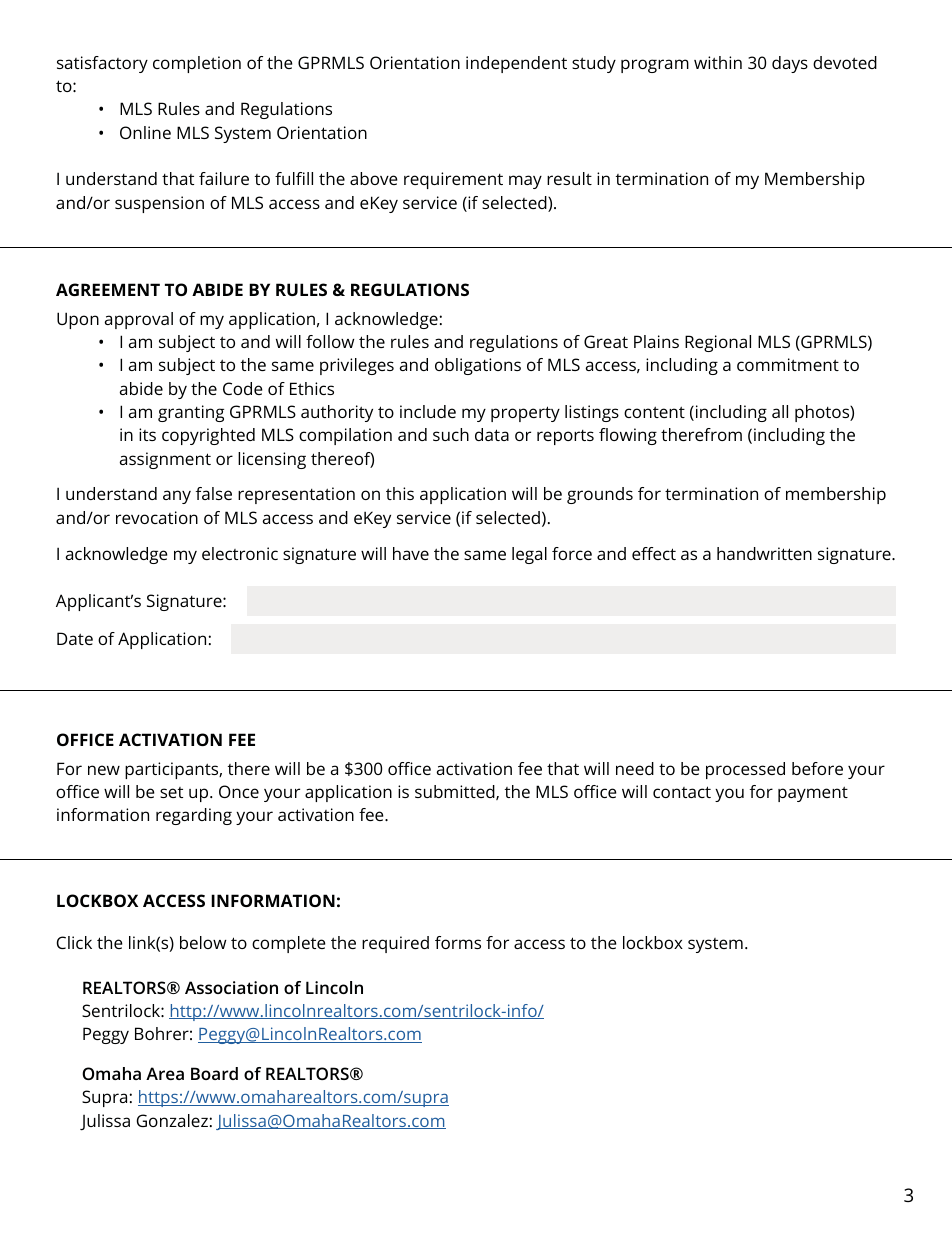  What do you see at coordinates (516, 64) in the page?
I see `independent` at bounding box center [516, 64].
